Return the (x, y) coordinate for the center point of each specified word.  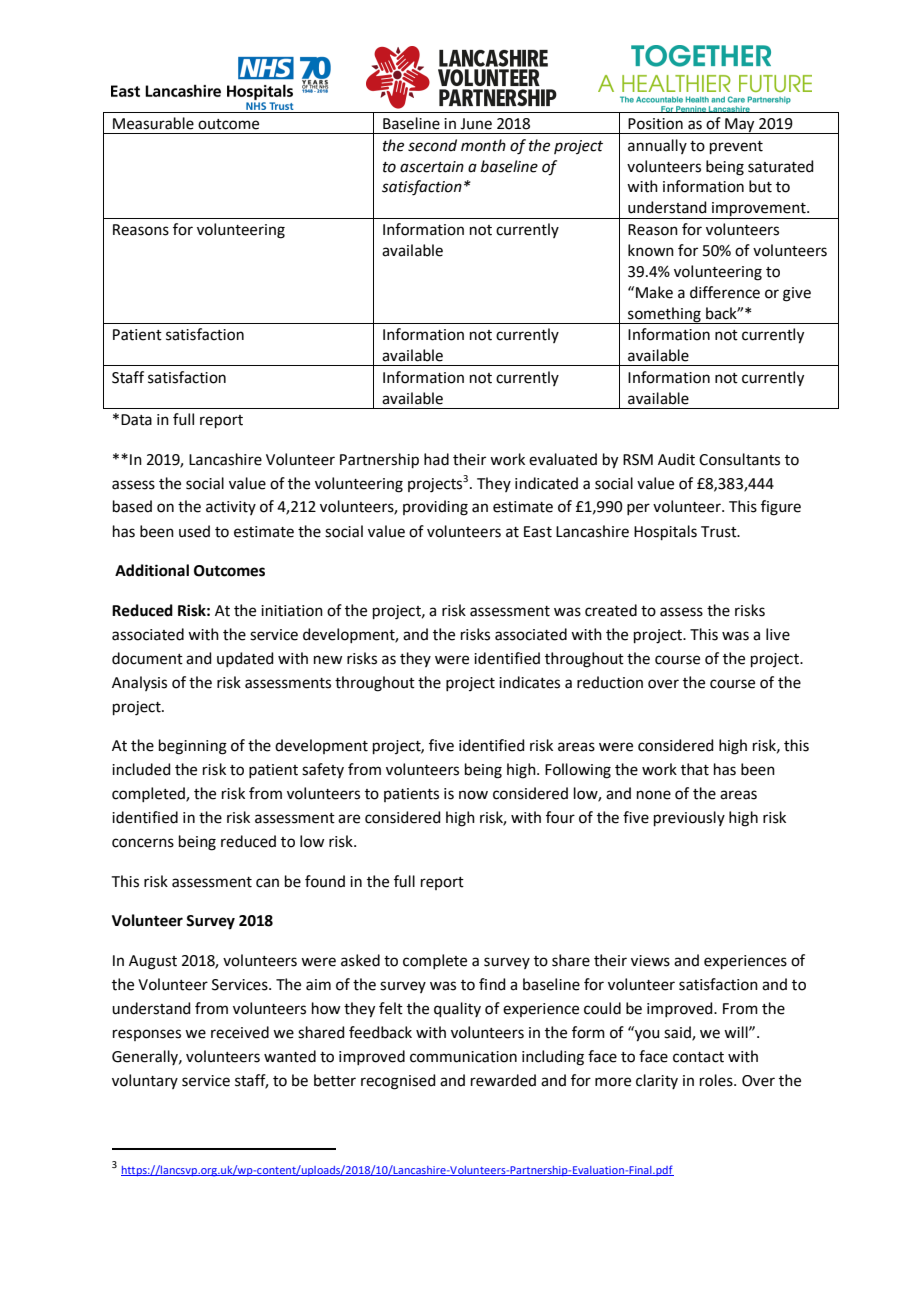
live (778, 634)
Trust (720, 532)
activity (231, 508)
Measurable (153, 123)
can (267, 883)
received (240, 1032)
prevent (736, 147)
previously (689, 818)
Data (136, 420)
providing (435, 508)
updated (245, 659)
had (436, 459)
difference (725, 292)
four (560, 817)
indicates (529, 682)
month (483, 145)
